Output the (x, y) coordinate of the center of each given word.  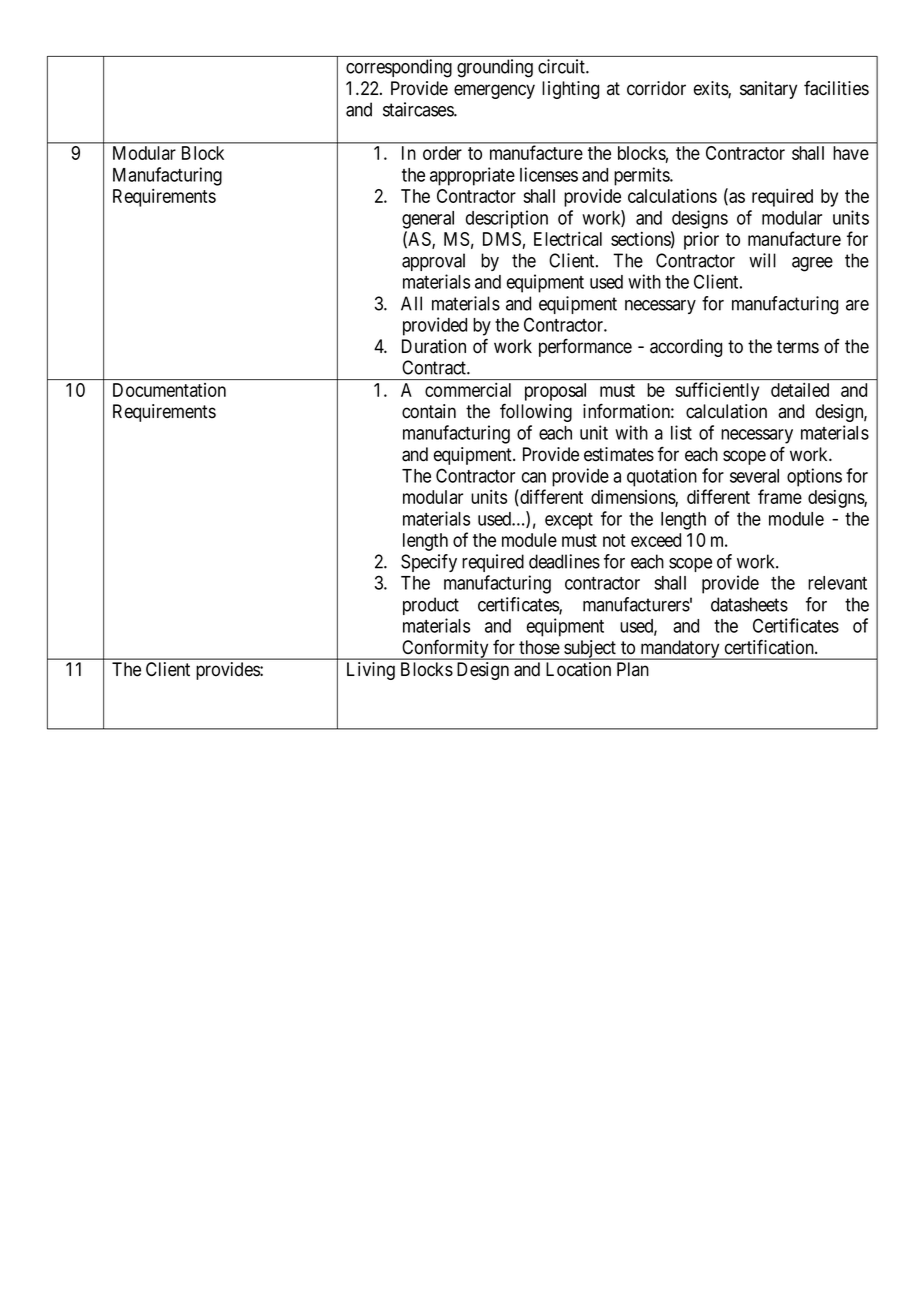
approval (433, 262)
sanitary (768, 90)
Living (371, 671)
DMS (502, 239)
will (762, 260)
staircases (419, 109)
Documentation (169, 390)
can (534, 477)
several (754, 476)
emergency (494, 91)
